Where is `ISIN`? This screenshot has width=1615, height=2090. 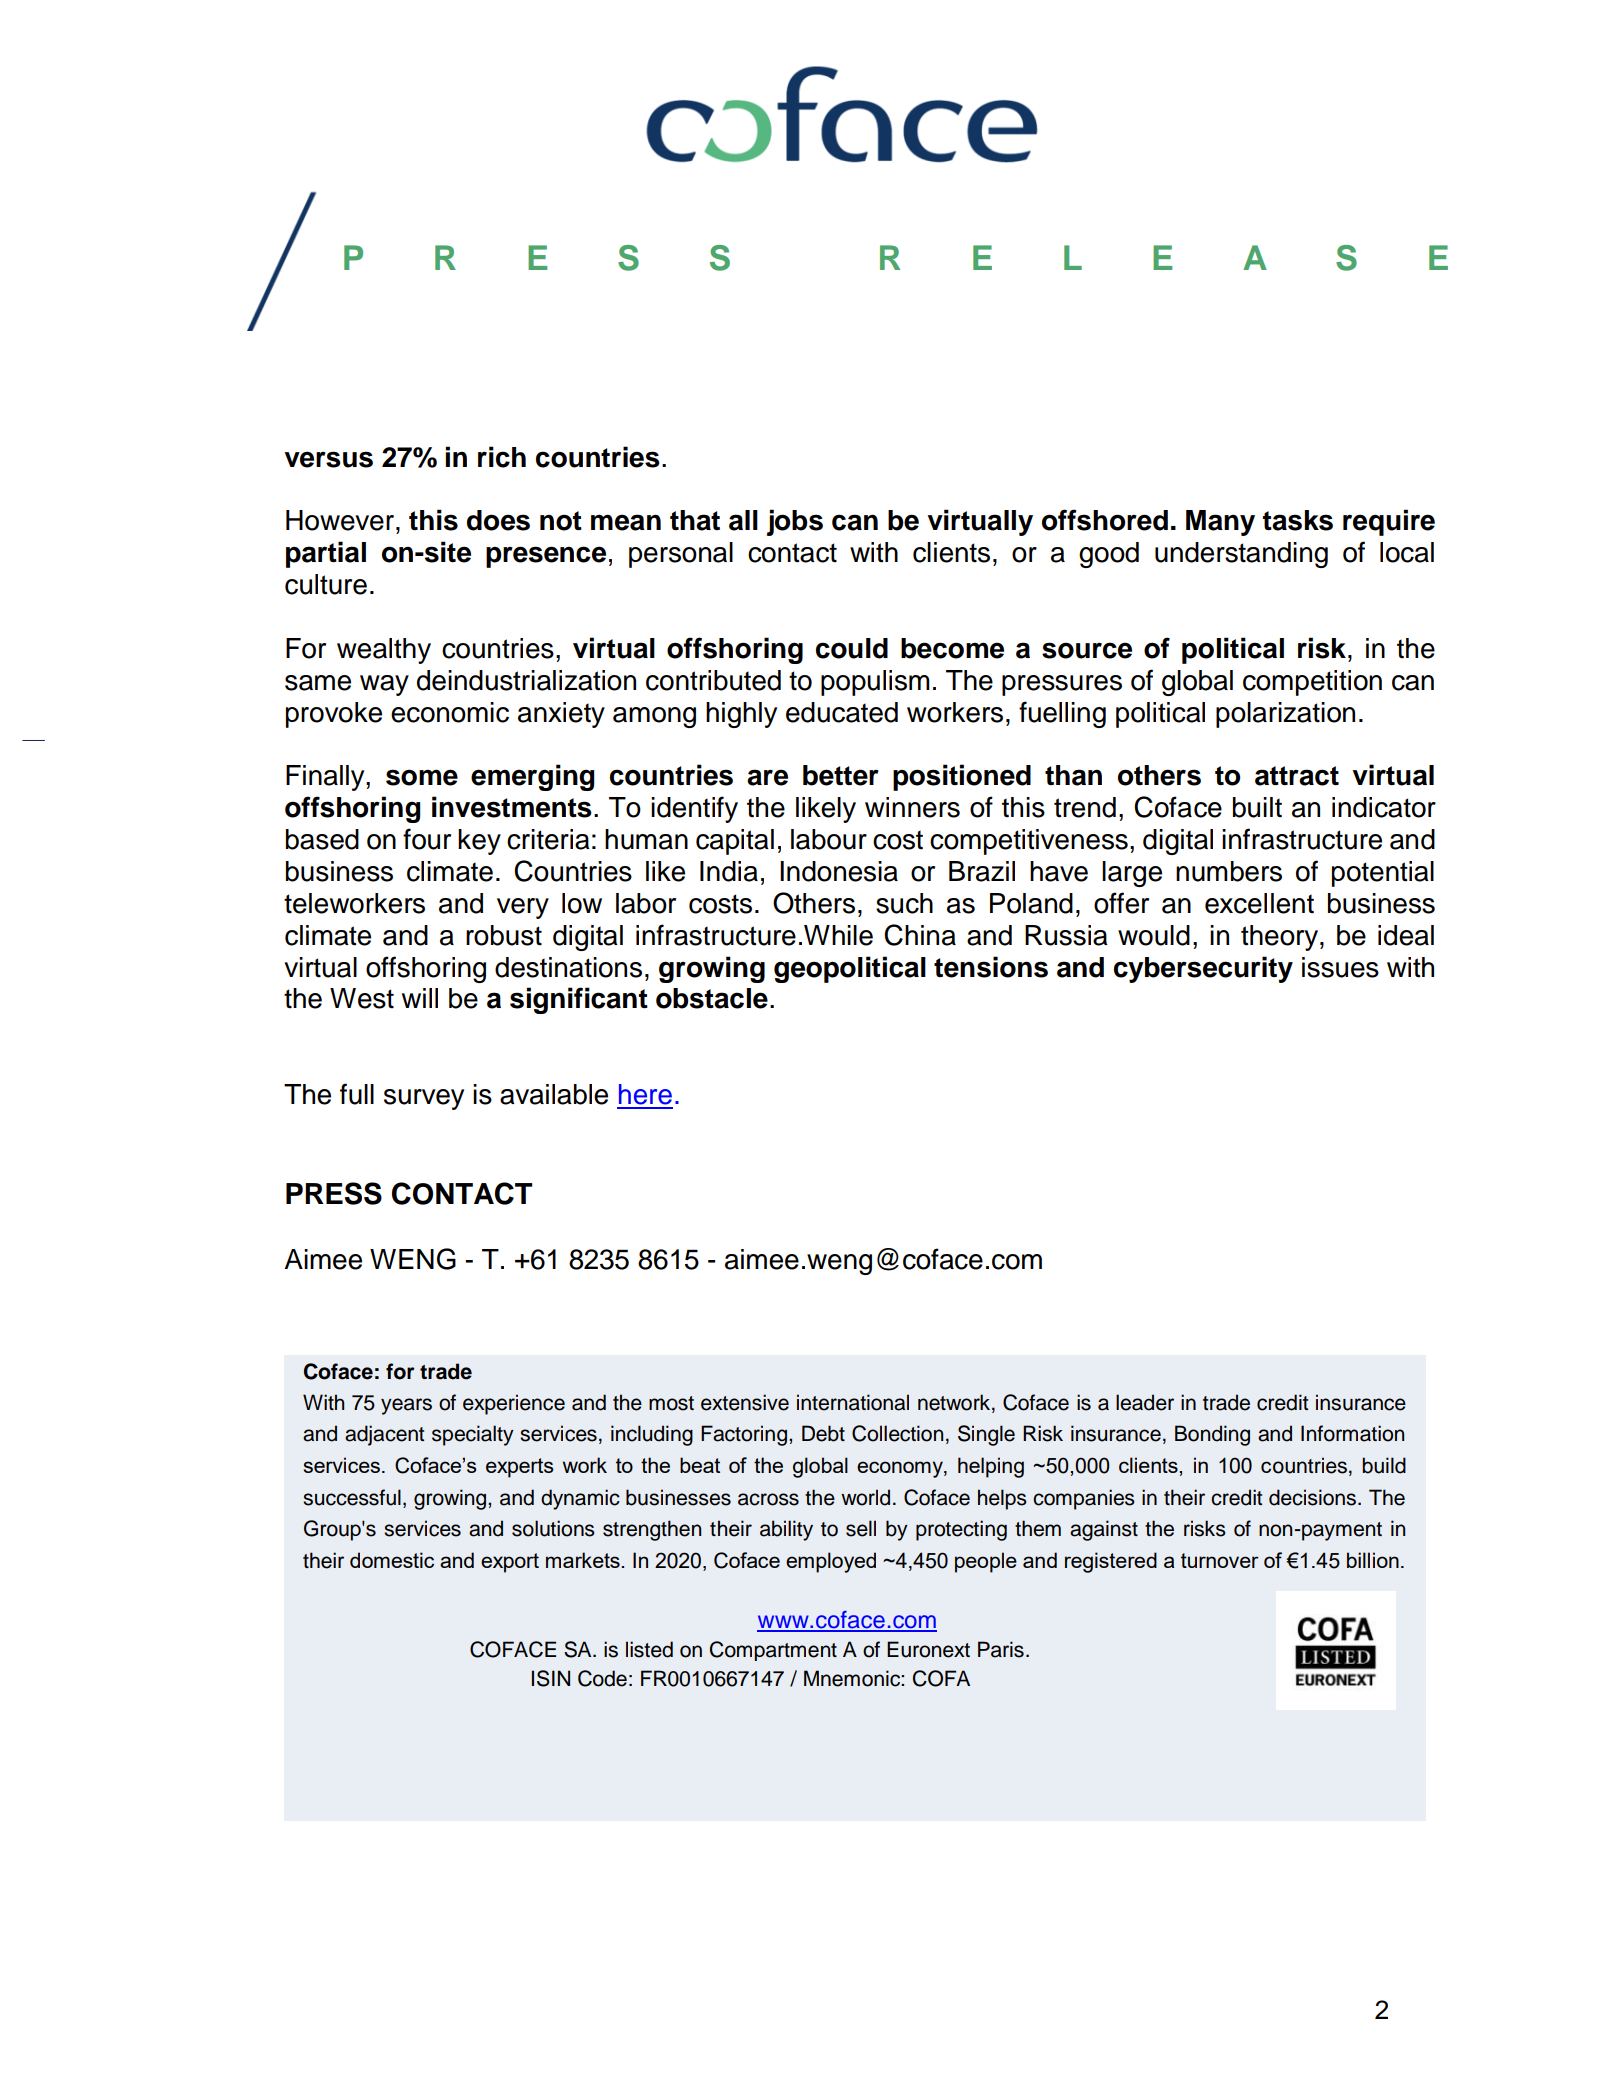
ISIN is located at coordinates (551, 1678).
